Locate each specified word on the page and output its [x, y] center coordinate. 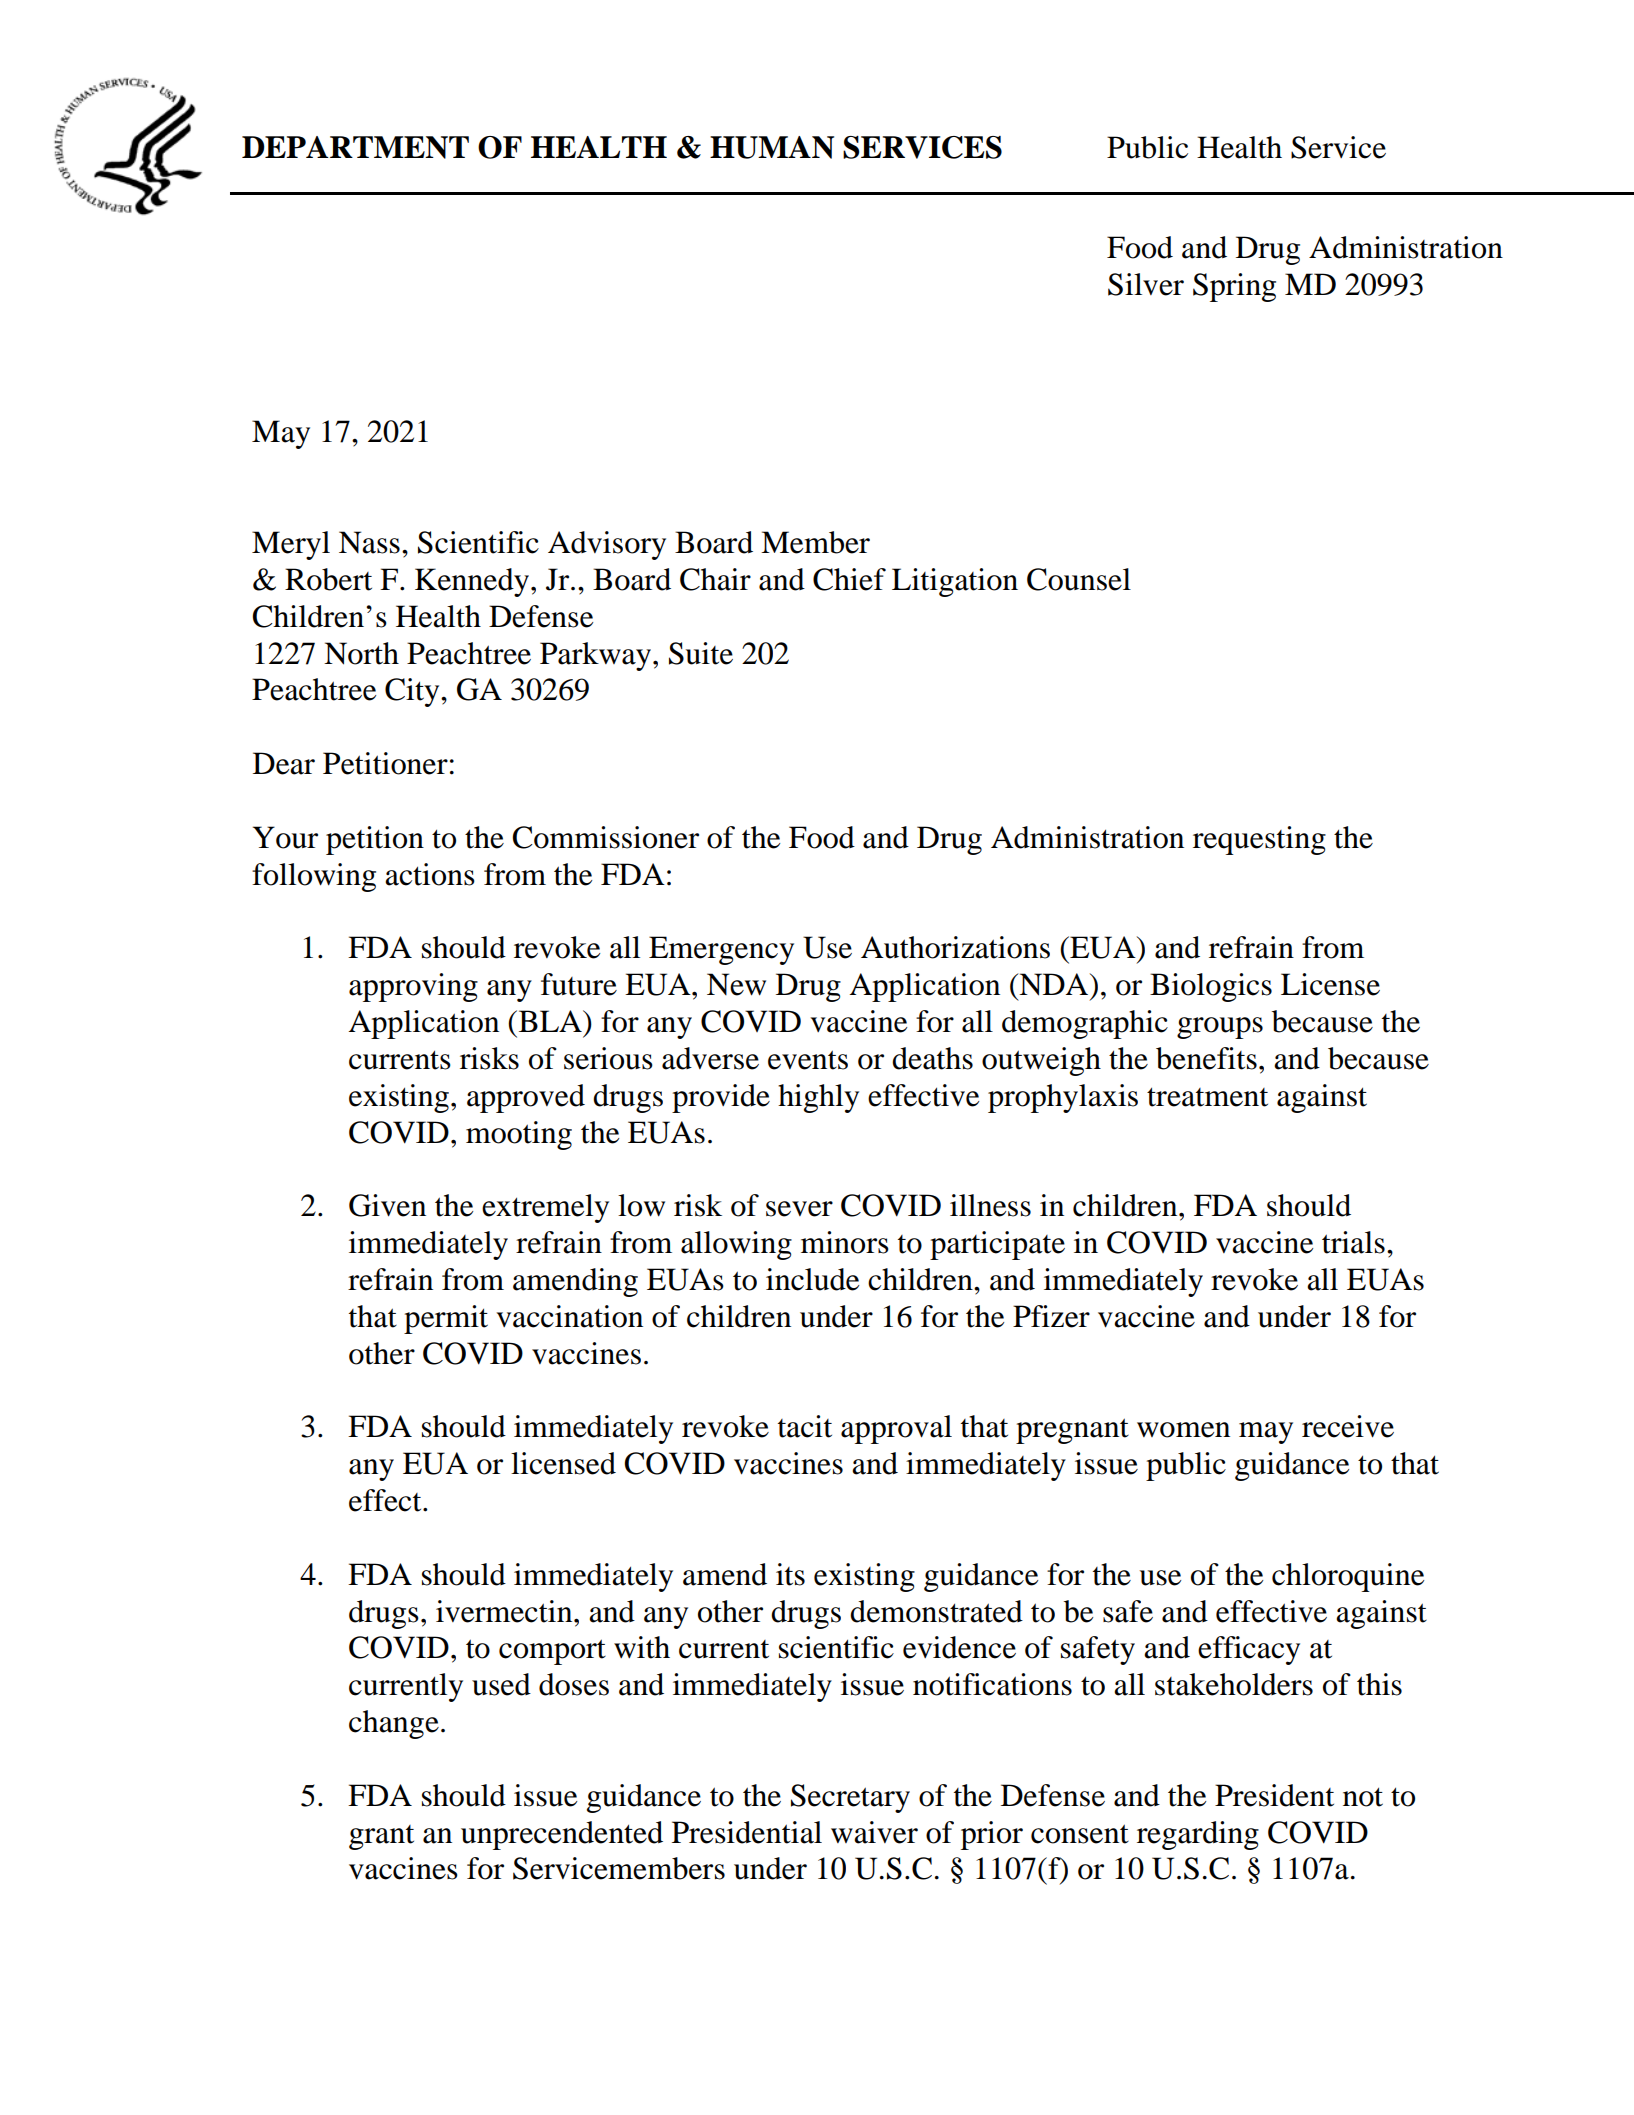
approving [413, 987]
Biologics [1211, 987]
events [808, 1060]
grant [381, 1837]
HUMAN [772, 147]
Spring [1234, 287]
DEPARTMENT [355, 147]
